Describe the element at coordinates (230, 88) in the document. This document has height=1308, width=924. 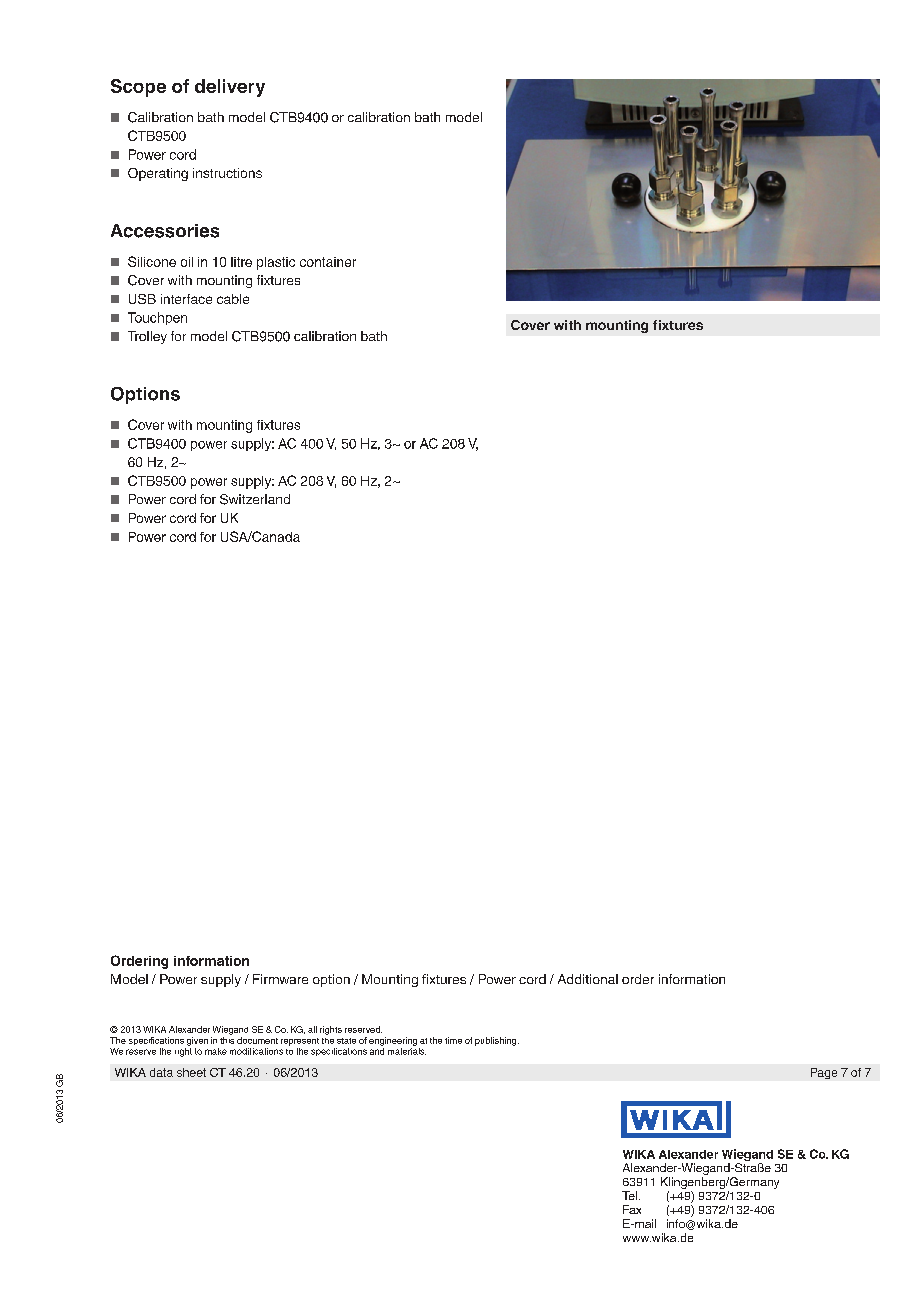
I see `delivery` at that location.
